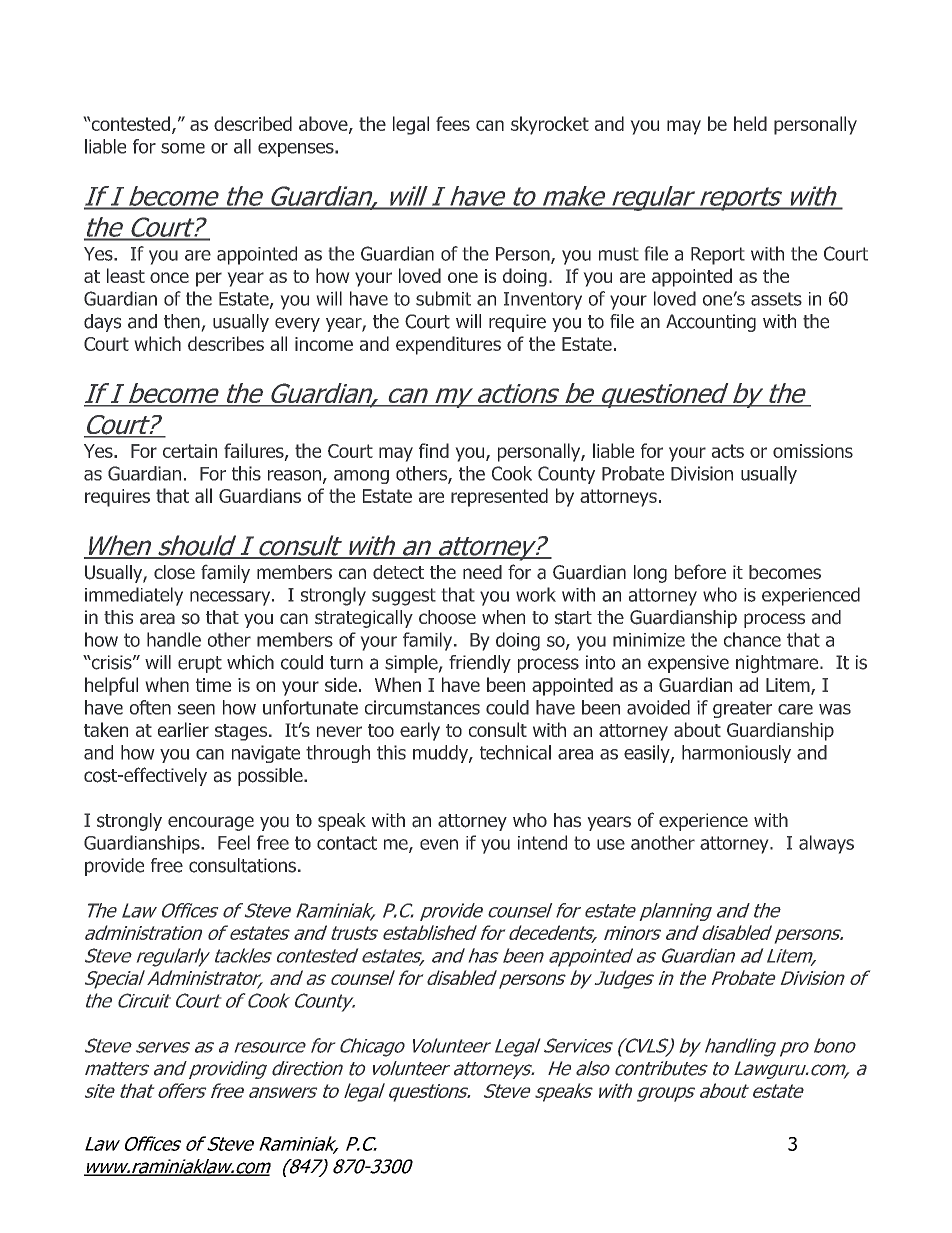 This screenshot has width=952, height=1233. I want to click on fees, so click(453, 123).
